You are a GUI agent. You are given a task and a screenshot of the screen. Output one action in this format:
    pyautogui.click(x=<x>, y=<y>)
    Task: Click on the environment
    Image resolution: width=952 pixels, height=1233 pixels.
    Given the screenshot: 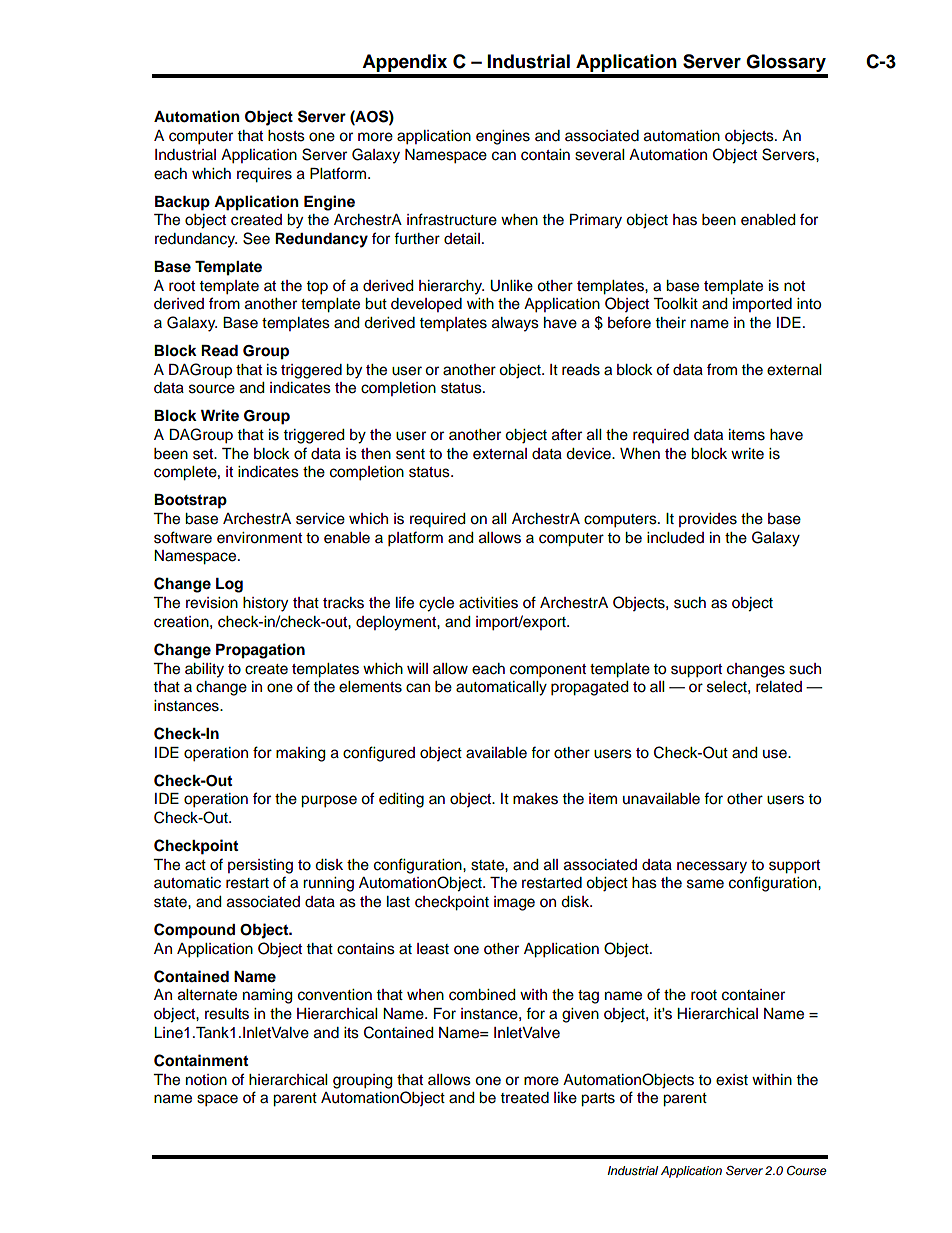 What is the action you would take?
    pyautogui.click(x=259, y=538)
